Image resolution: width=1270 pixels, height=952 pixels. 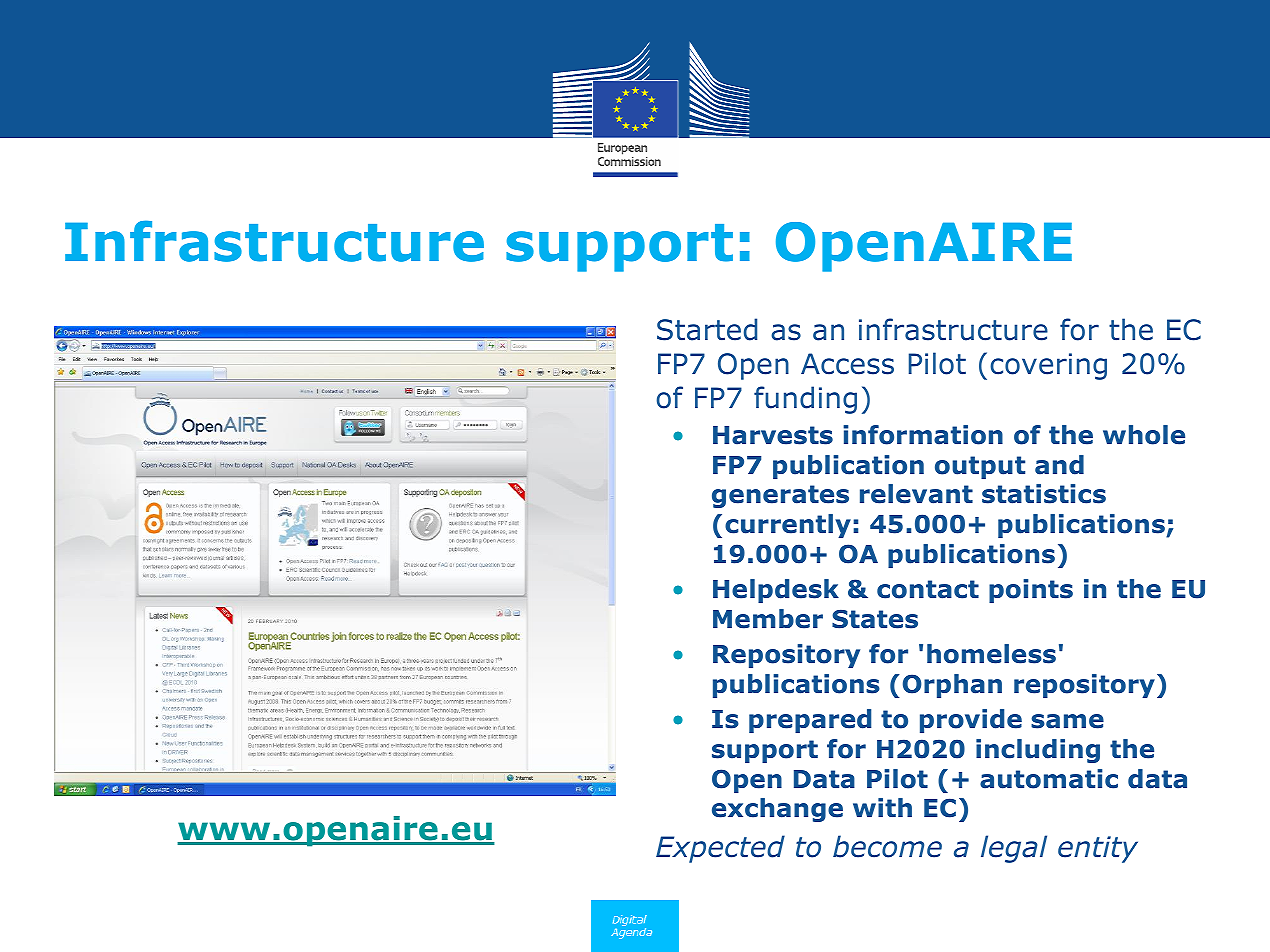 What do you see at coordinates (780, 496) in the image?
I see `generates` at bounding box center [780, 496].
